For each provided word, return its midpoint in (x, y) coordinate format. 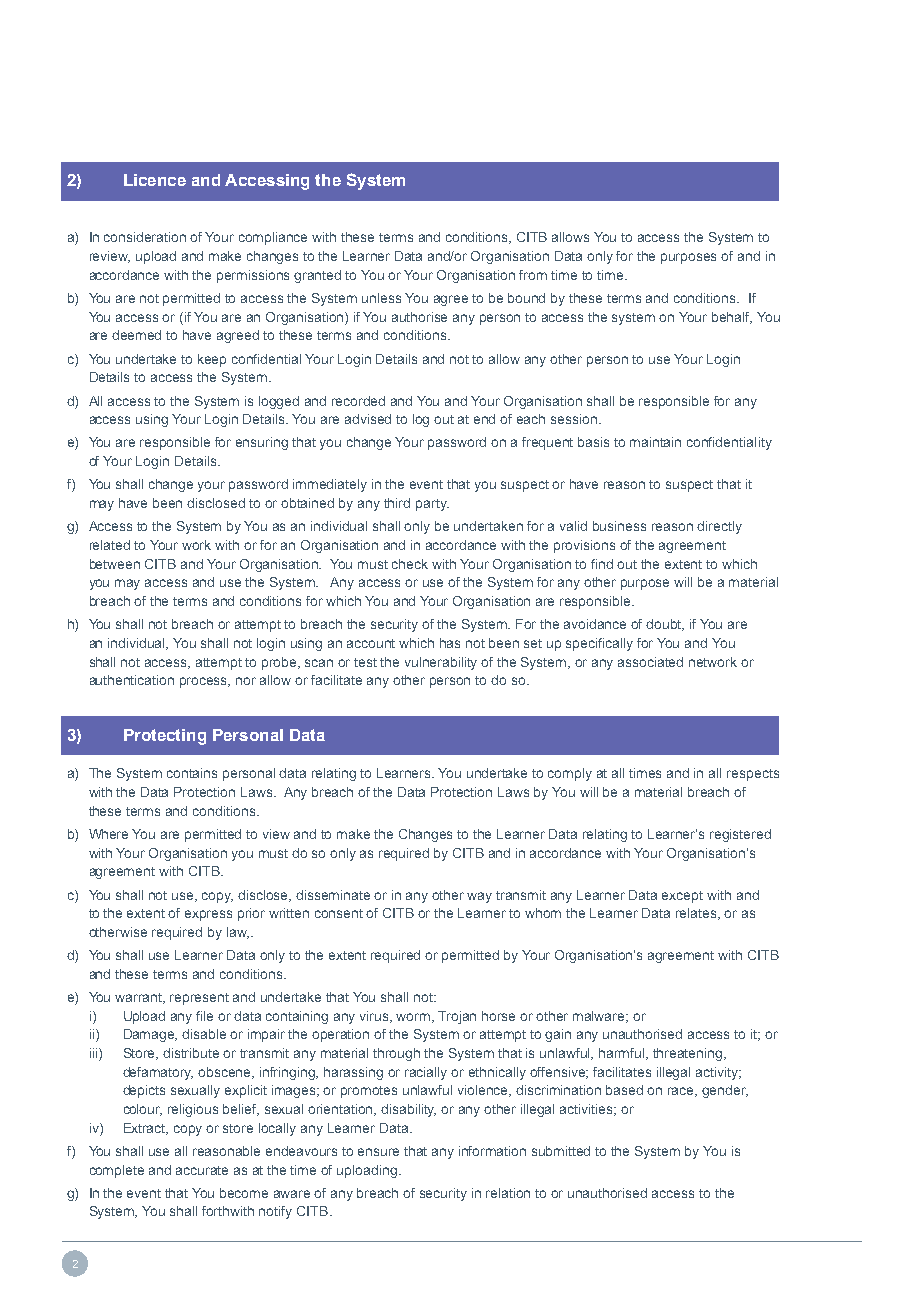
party (432, 505)
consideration (145, 237)
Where (108, 834)
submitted (561, 1151)
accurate (202, 1170)
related (110, 545)
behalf (732, 318)
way (479, 897)
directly (719, 527)
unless (381, 298)
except (682, 897)
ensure (378, 1152)
